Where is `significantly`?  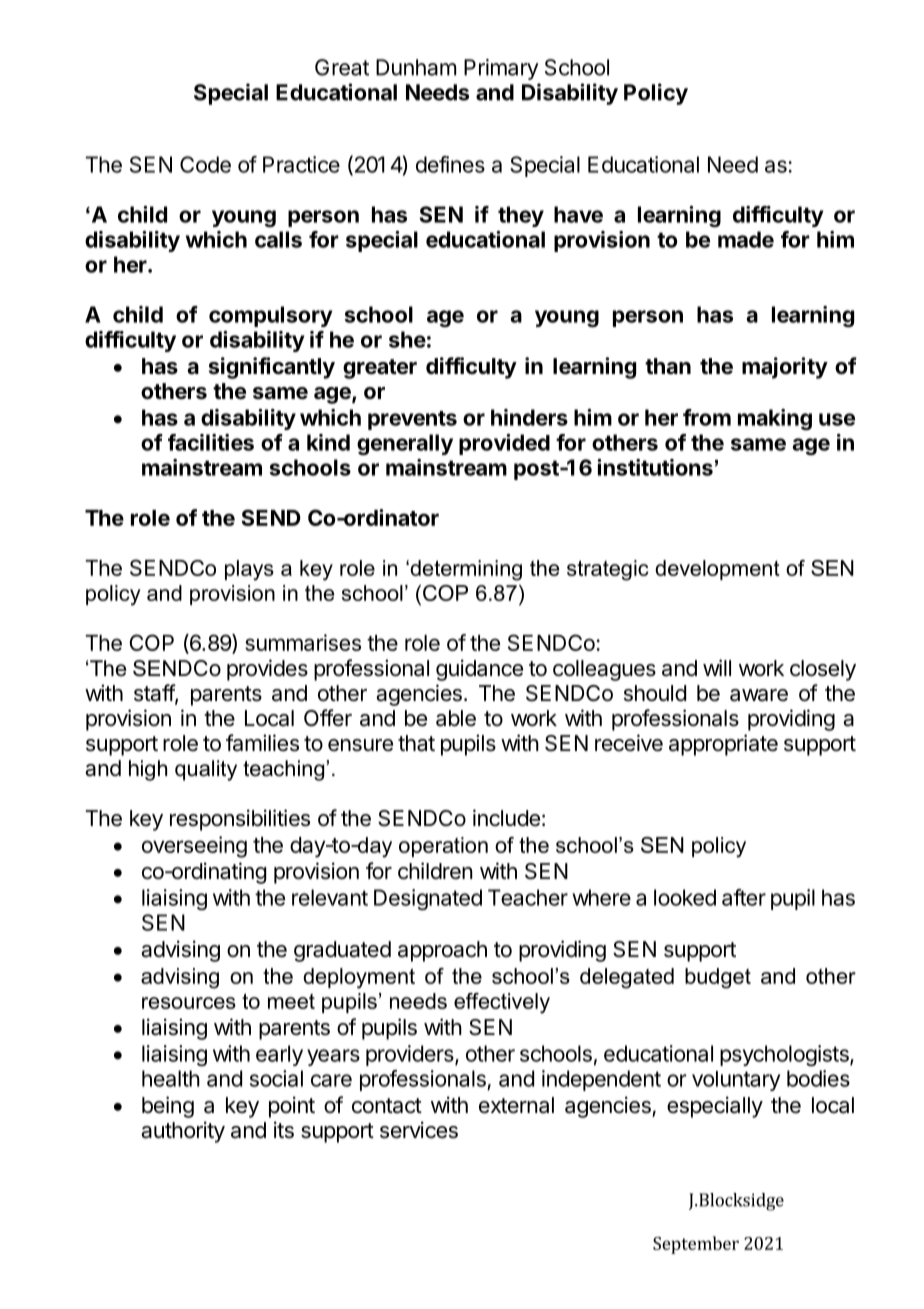
significantly is located at coordinates (272, 368).
